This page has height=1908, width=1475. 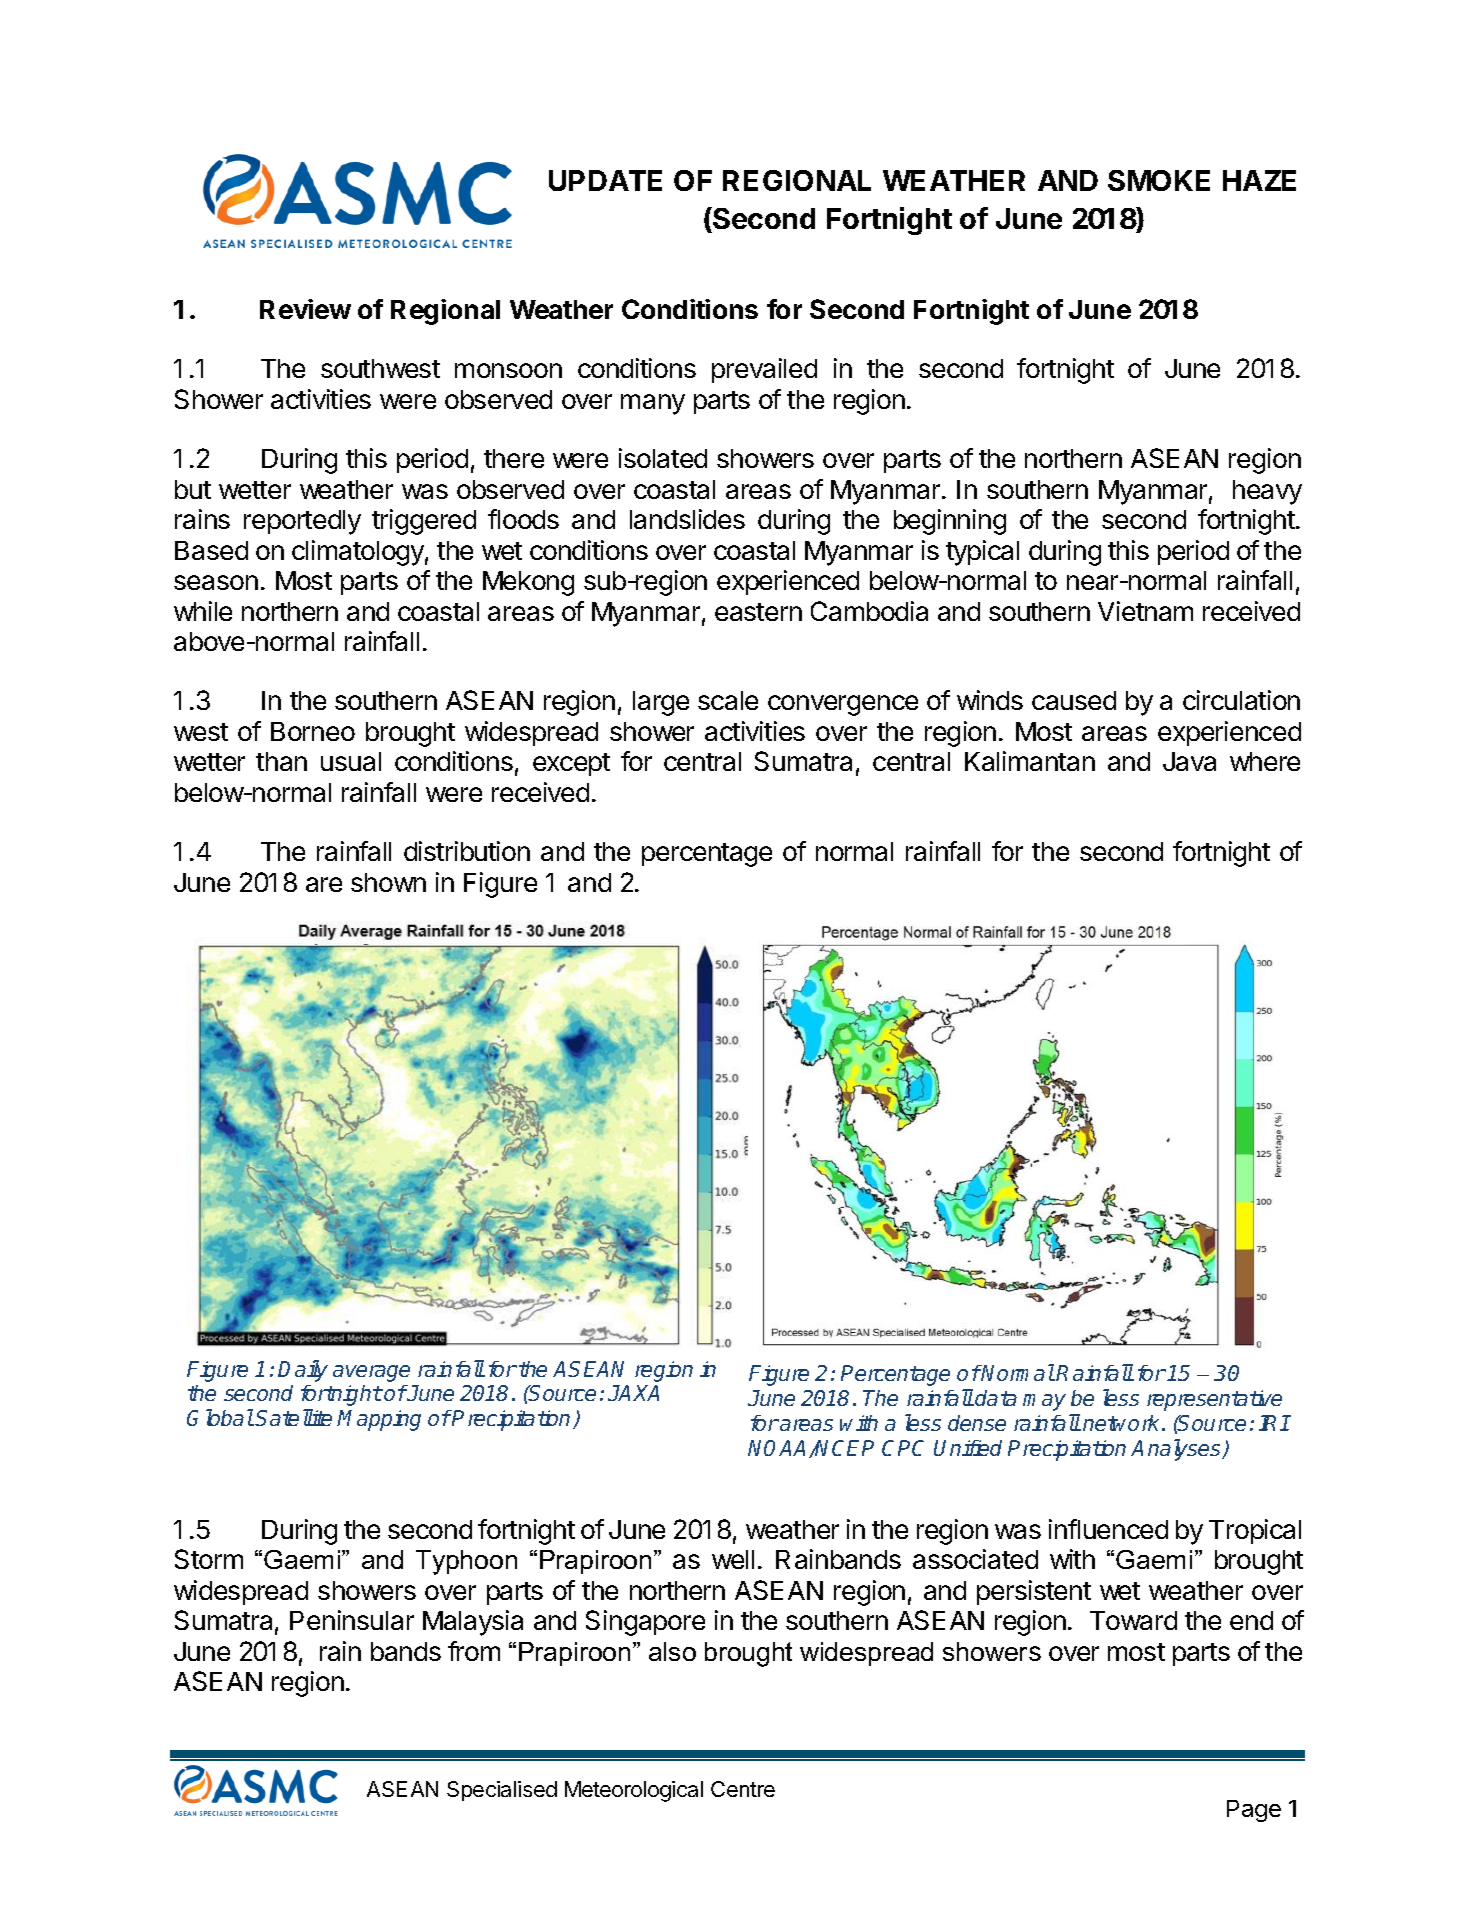 What do you see at coordinates (305, 309) in the page?
I see `Review` at bounding box center [305, 309].
